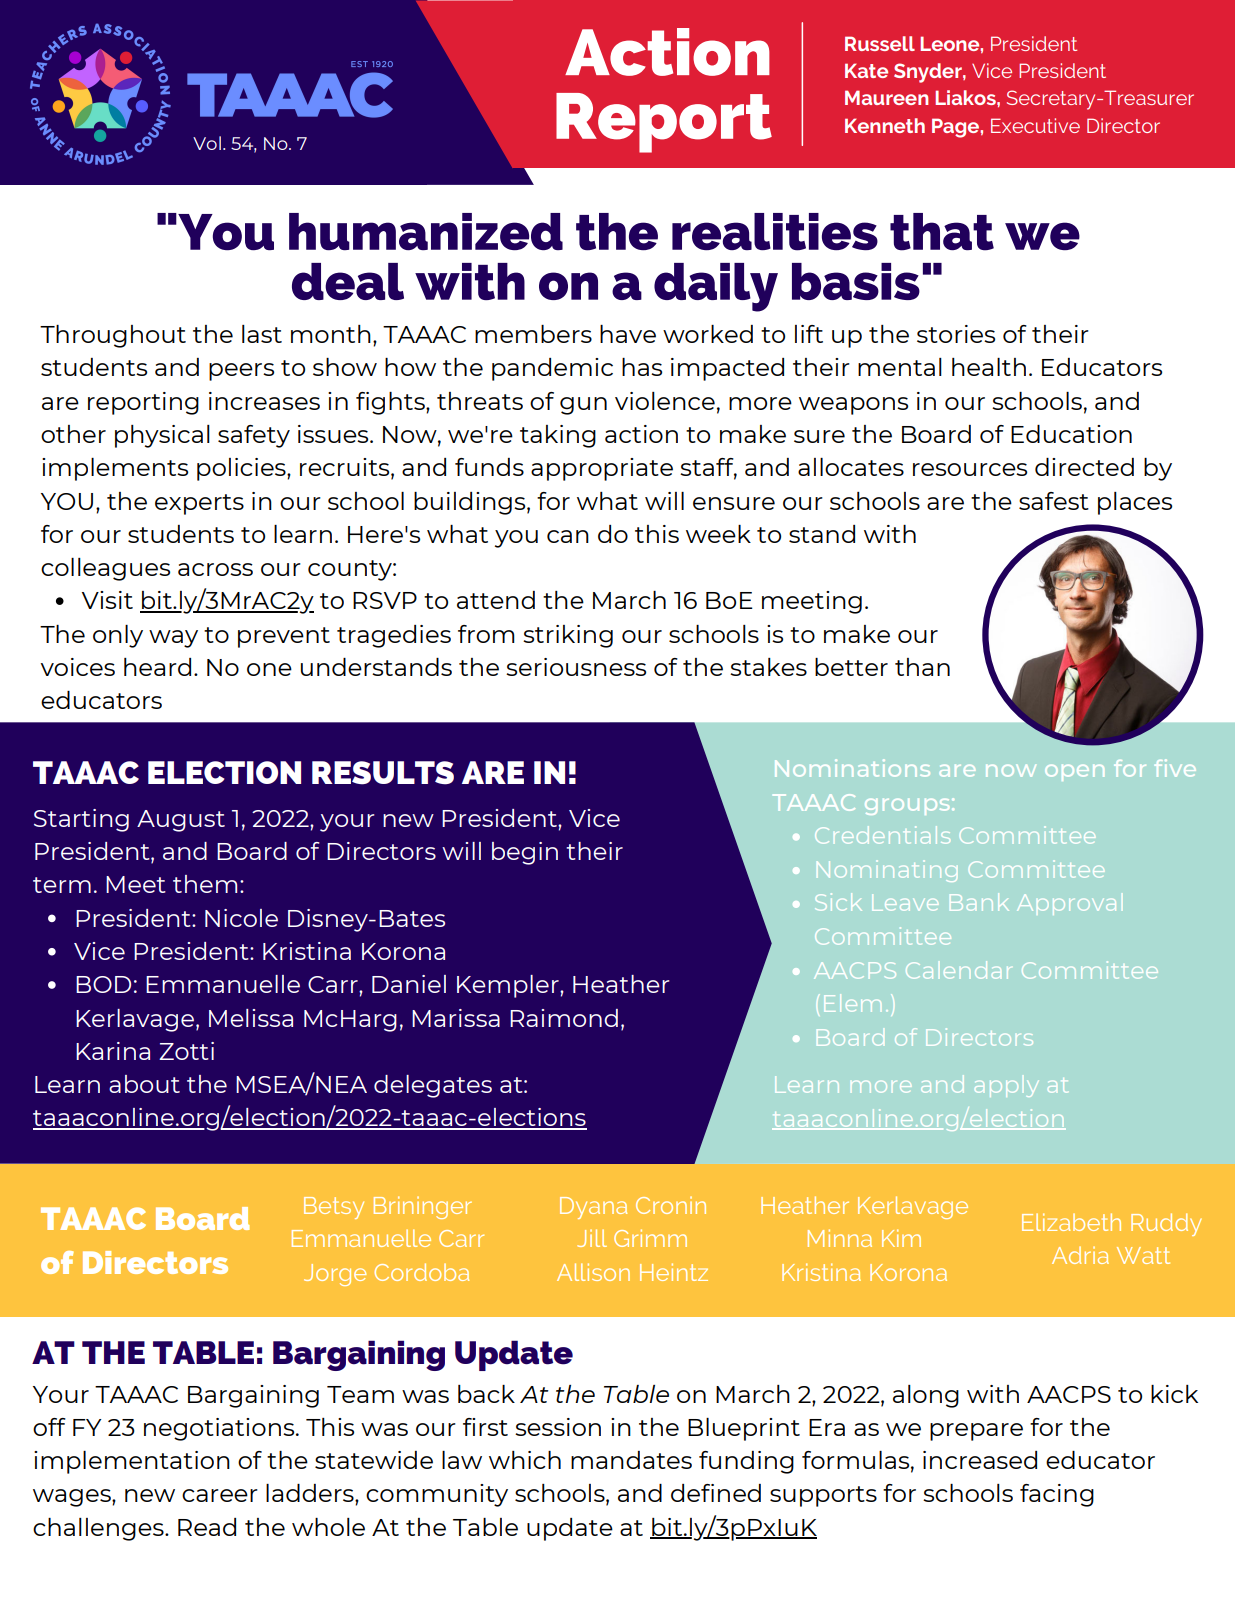  What do you see at coordinates (181, 821) in the screenshot?
I see `August` at bounding box center [181, 821].
